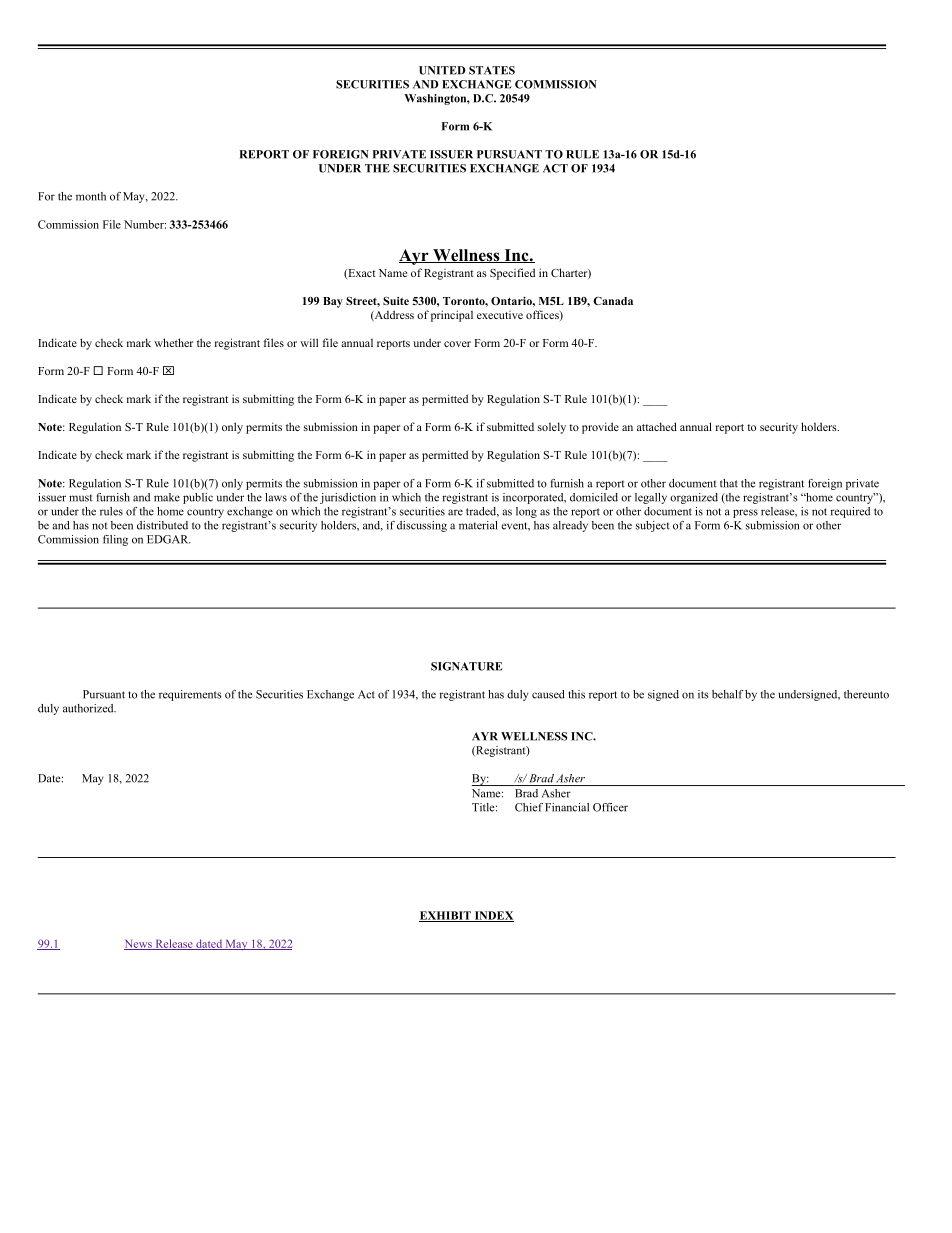 Image resolution: width=952 pixels, height=1233 pixels. I want to click on whether, so click(173, 342).
